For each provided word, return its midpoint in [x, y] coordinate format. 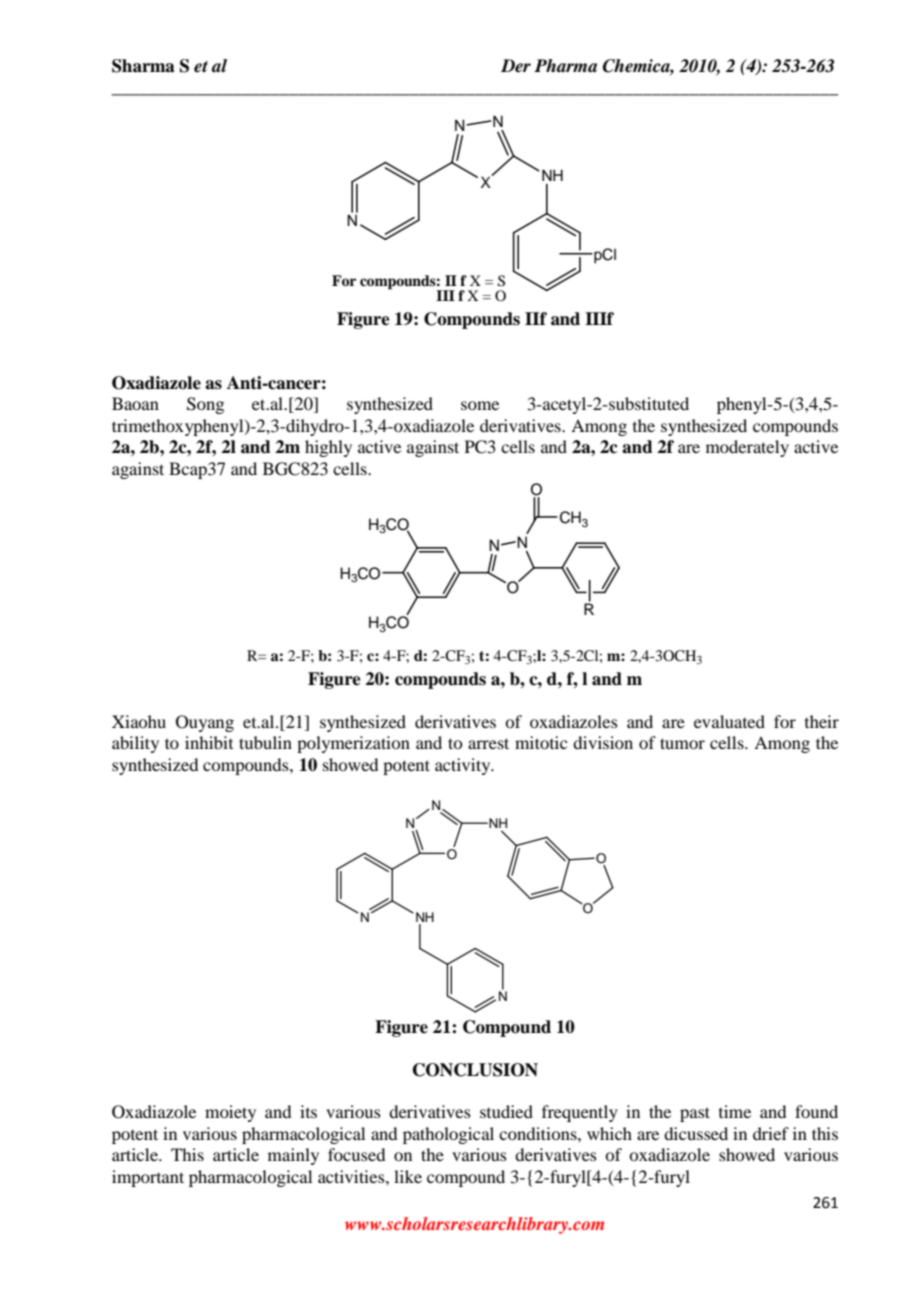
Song [205, 405]
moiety [230, 1113]
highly [328, 448]
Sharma [143, 66]
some [480, 405]
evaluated [729, 721]
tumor [682, 743]
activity [464, 766]
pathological [448, 1135]
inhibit [209, 742]
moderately [747, 448]
